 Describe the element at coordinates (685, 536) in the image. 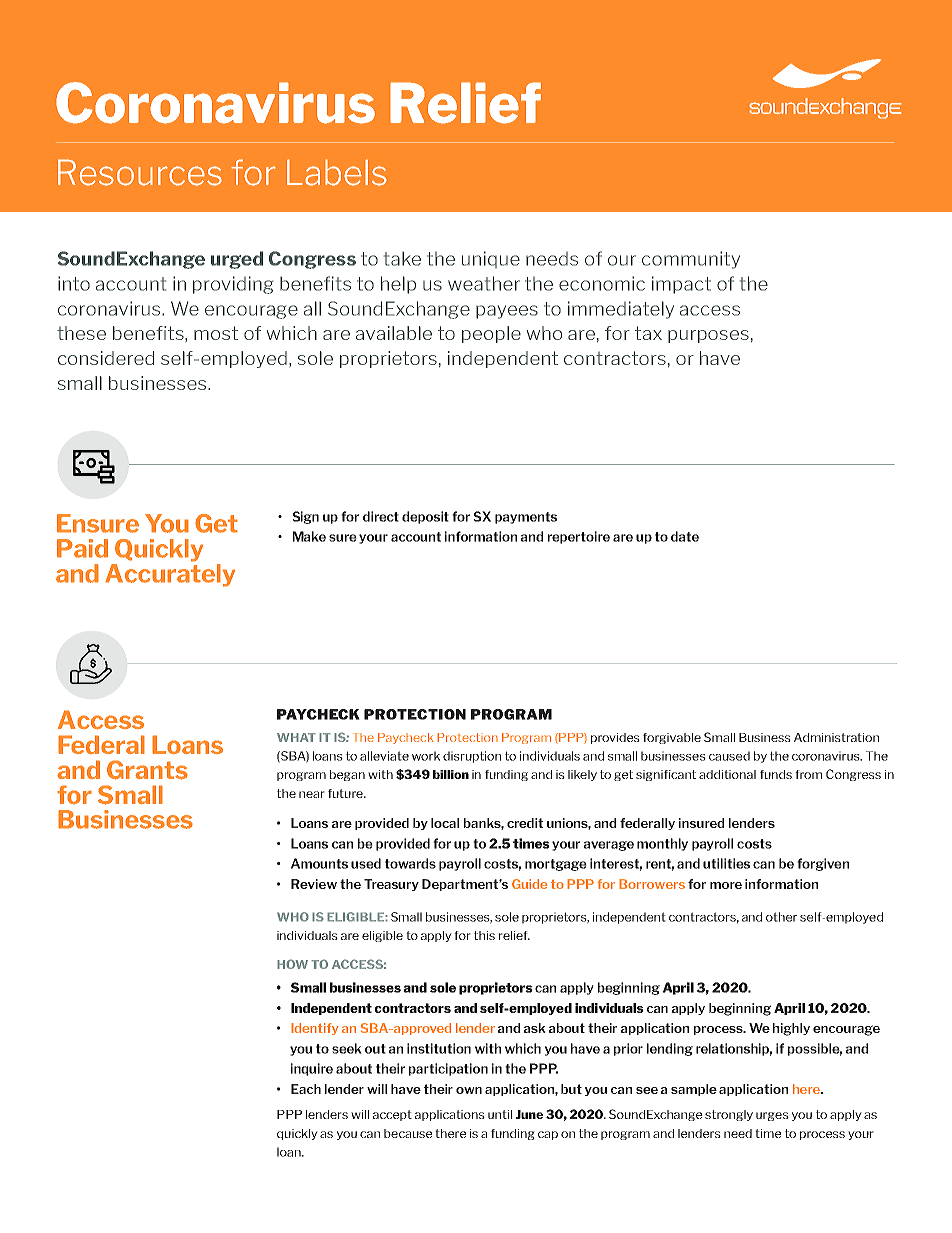

I see `date` at that location.
